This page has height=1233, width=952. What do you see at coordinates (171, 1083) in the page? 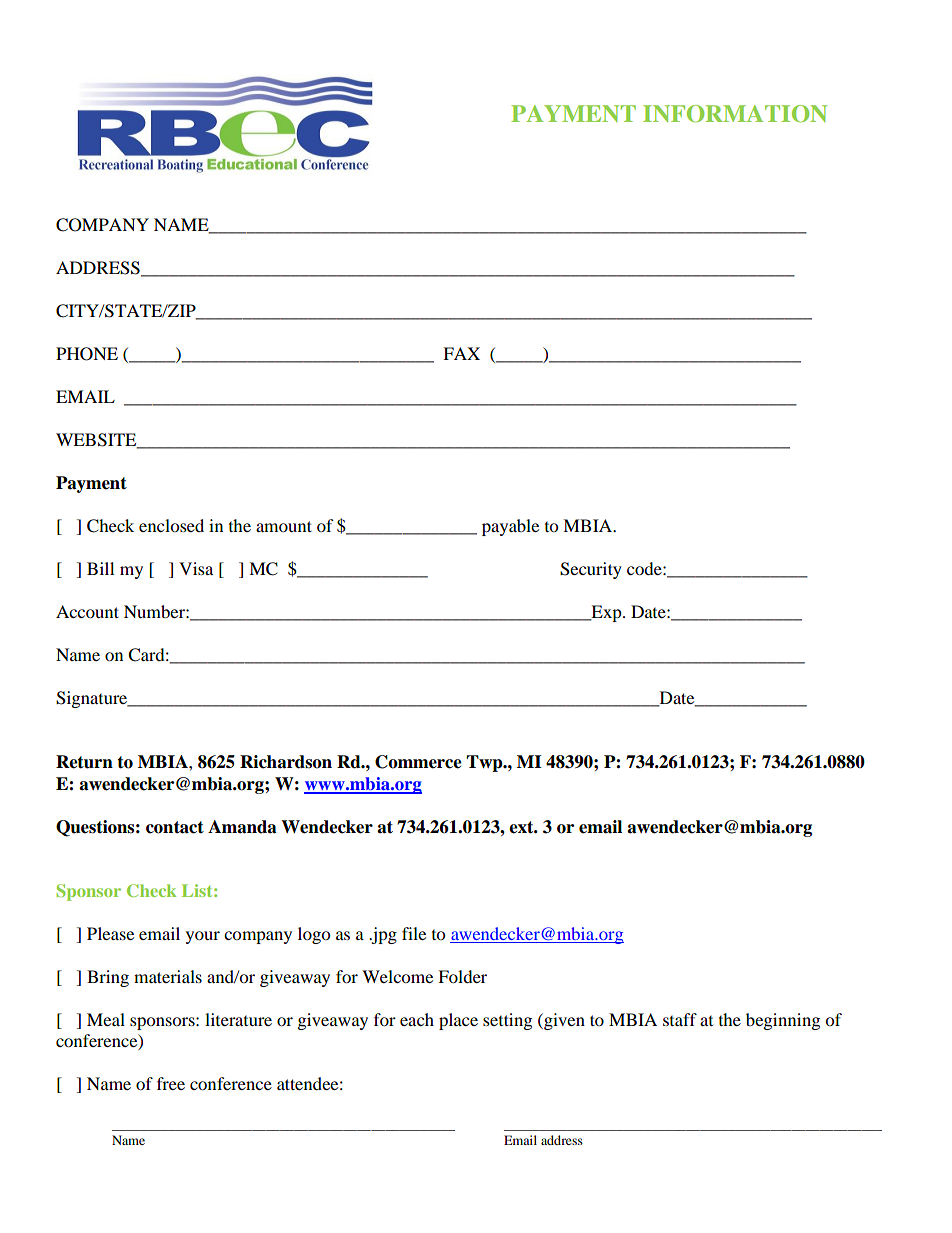
I see `free` at bounding box center [171, 1083].
